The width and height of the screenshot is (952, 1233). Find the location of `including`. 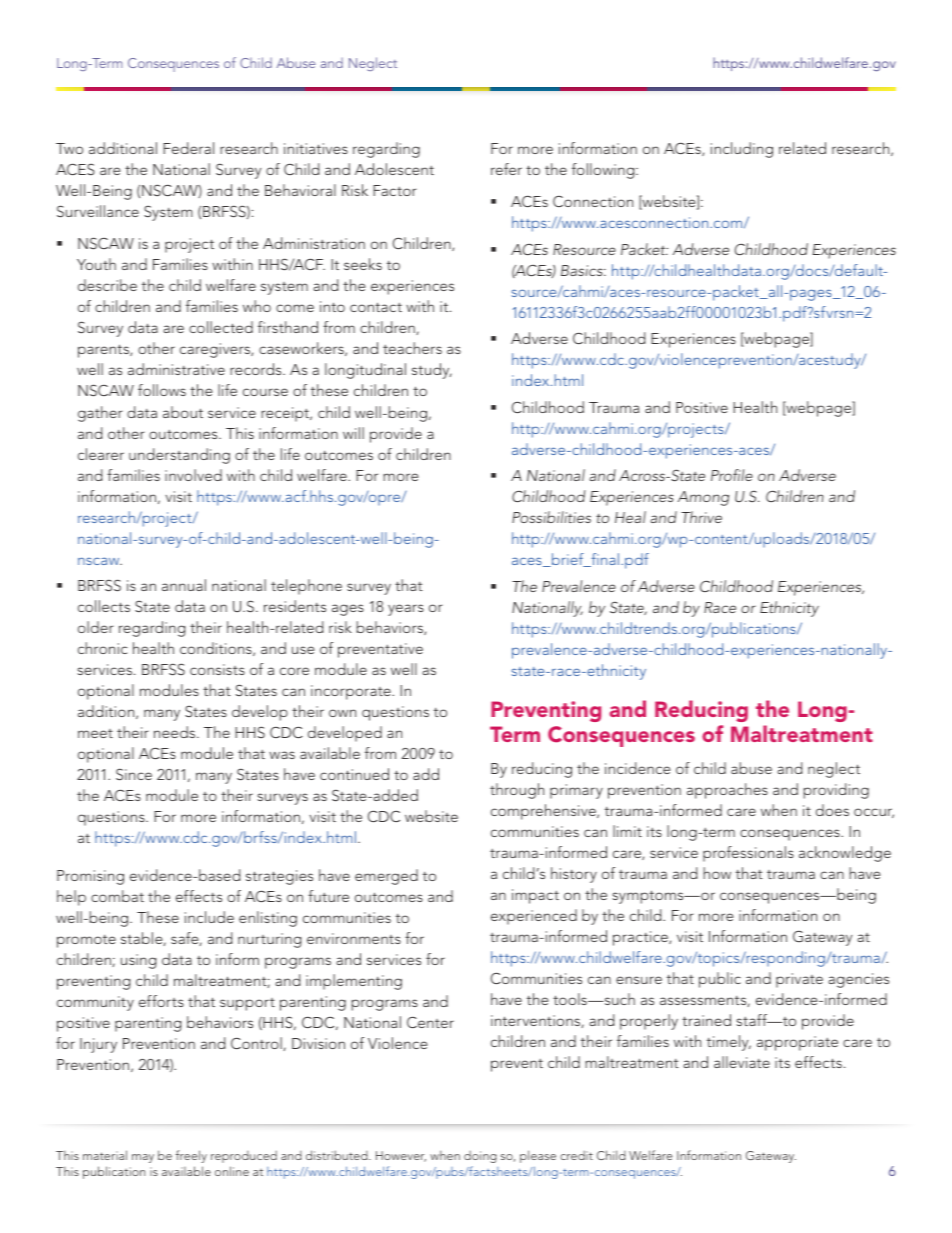

including is located at coordinates (742, 150).
